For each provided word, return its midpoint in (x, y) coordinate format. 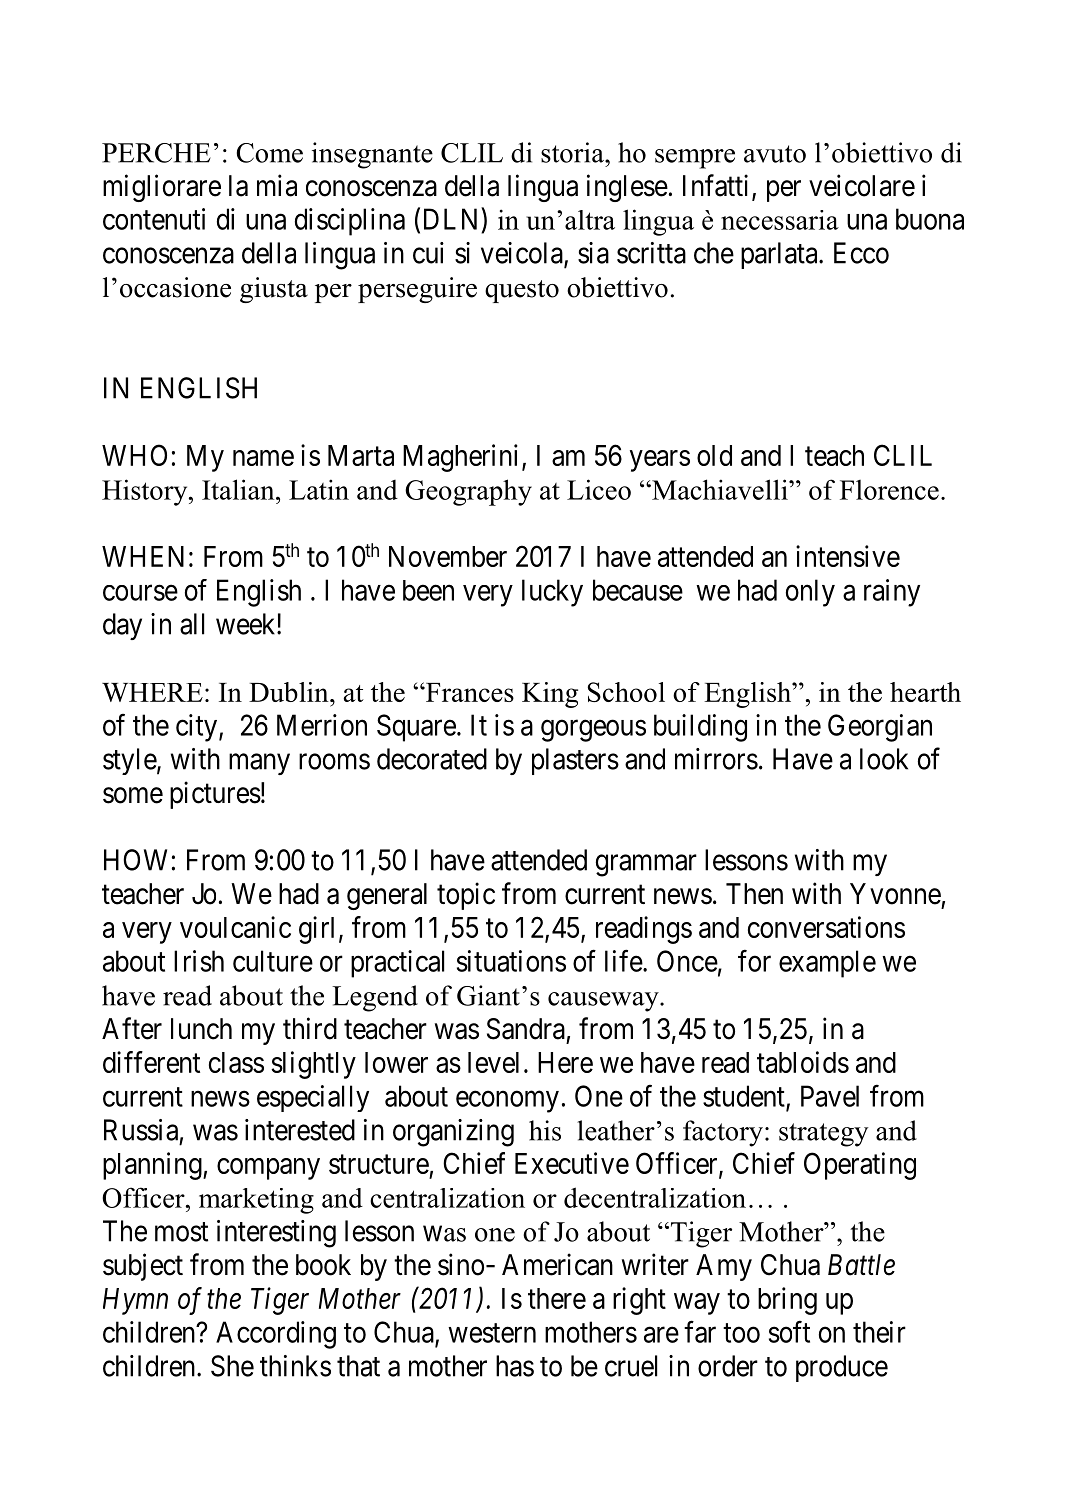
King (550, 695)
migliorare (162, 188)
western (492, 1333)
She (232, 1366)
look (884, 759)
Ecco (861, 253)
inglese (627, 188)
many (259, 764)
